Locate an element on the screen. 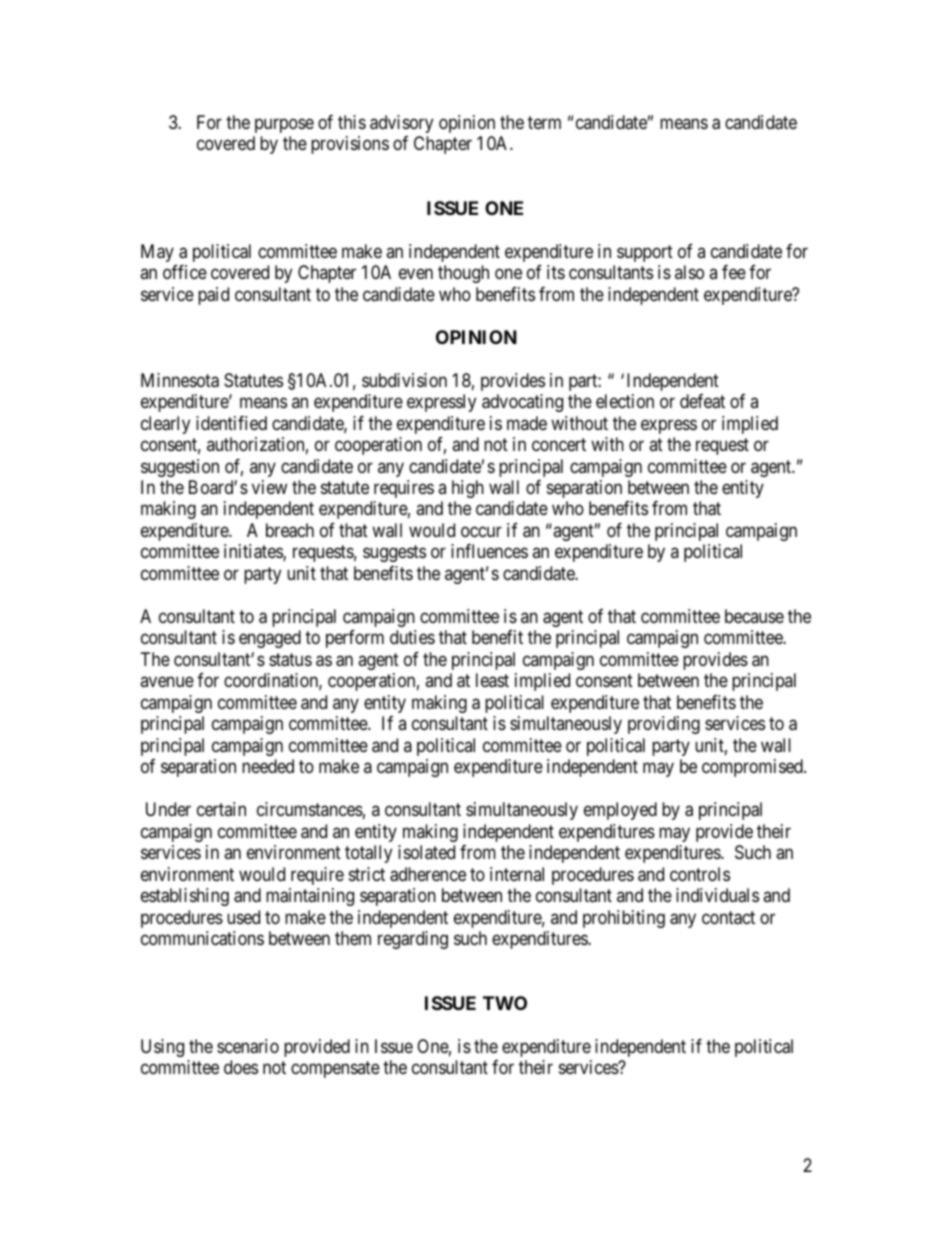  support is located at coordinates (645, 253).
